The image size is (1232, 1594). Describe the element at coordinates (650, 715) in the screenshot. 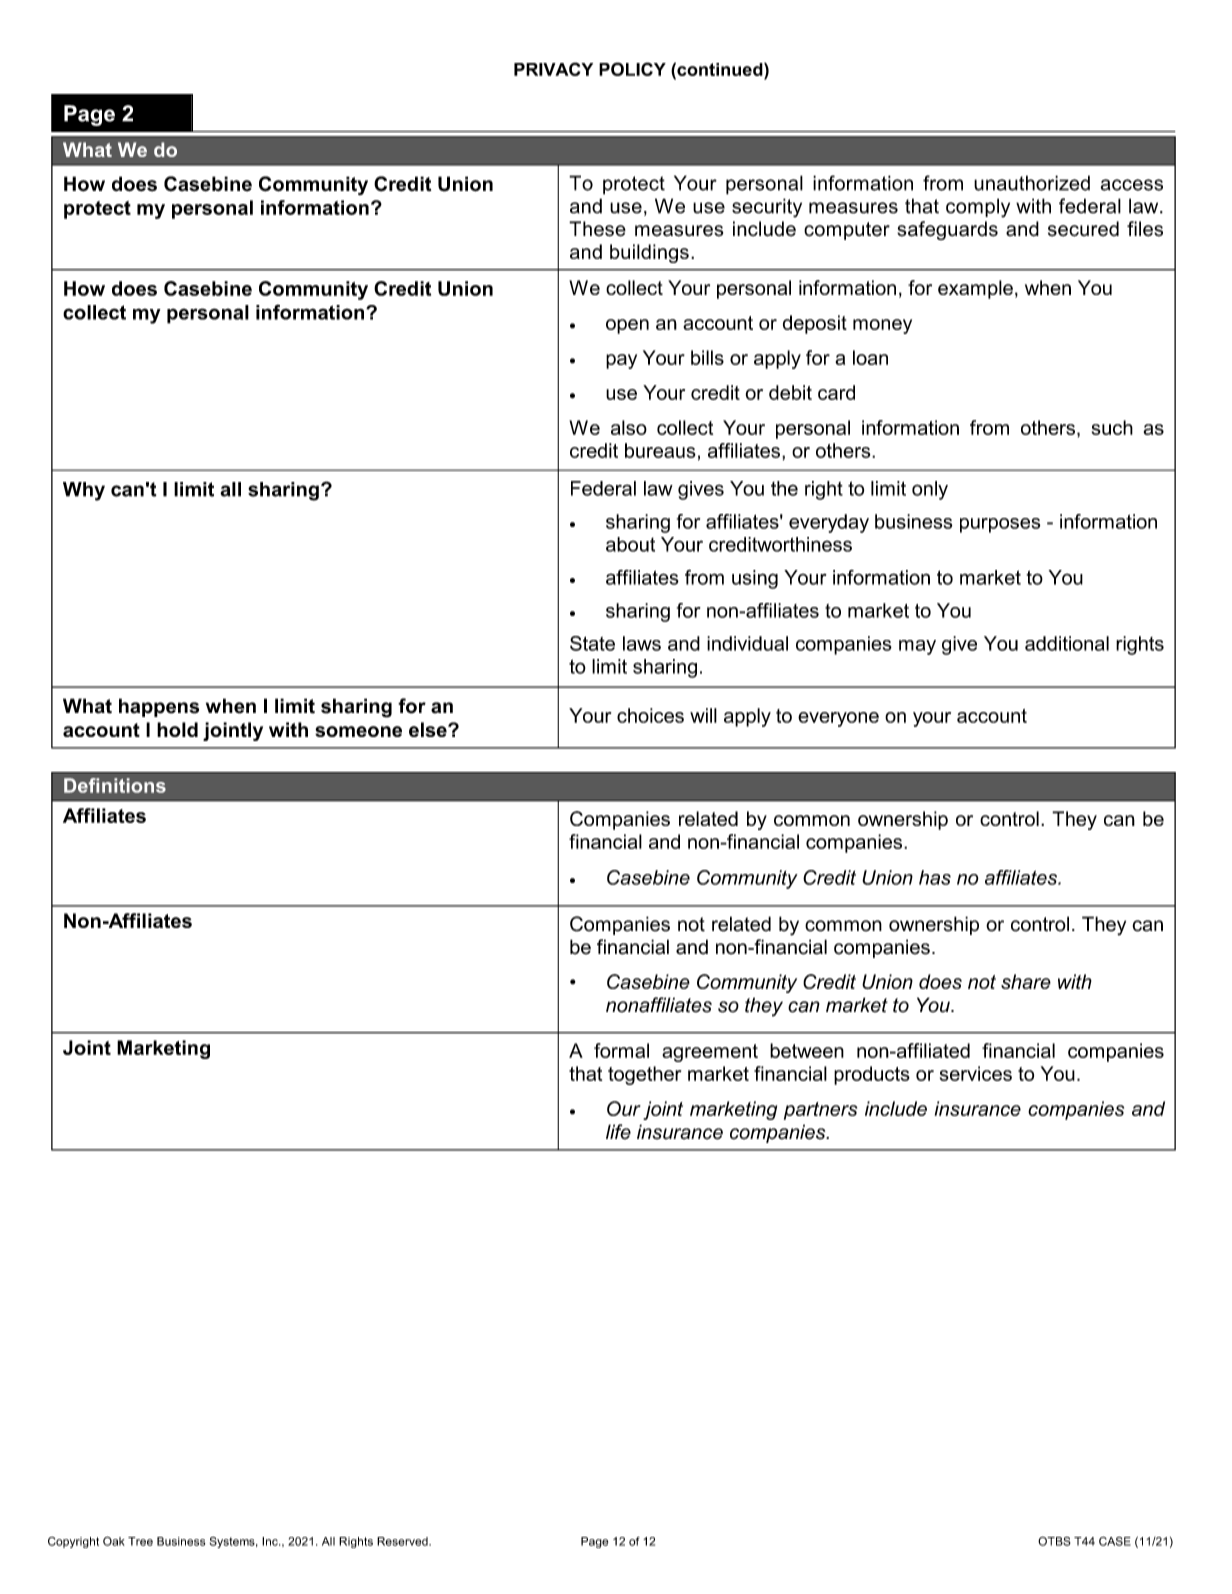

I see `choices` at that location.
